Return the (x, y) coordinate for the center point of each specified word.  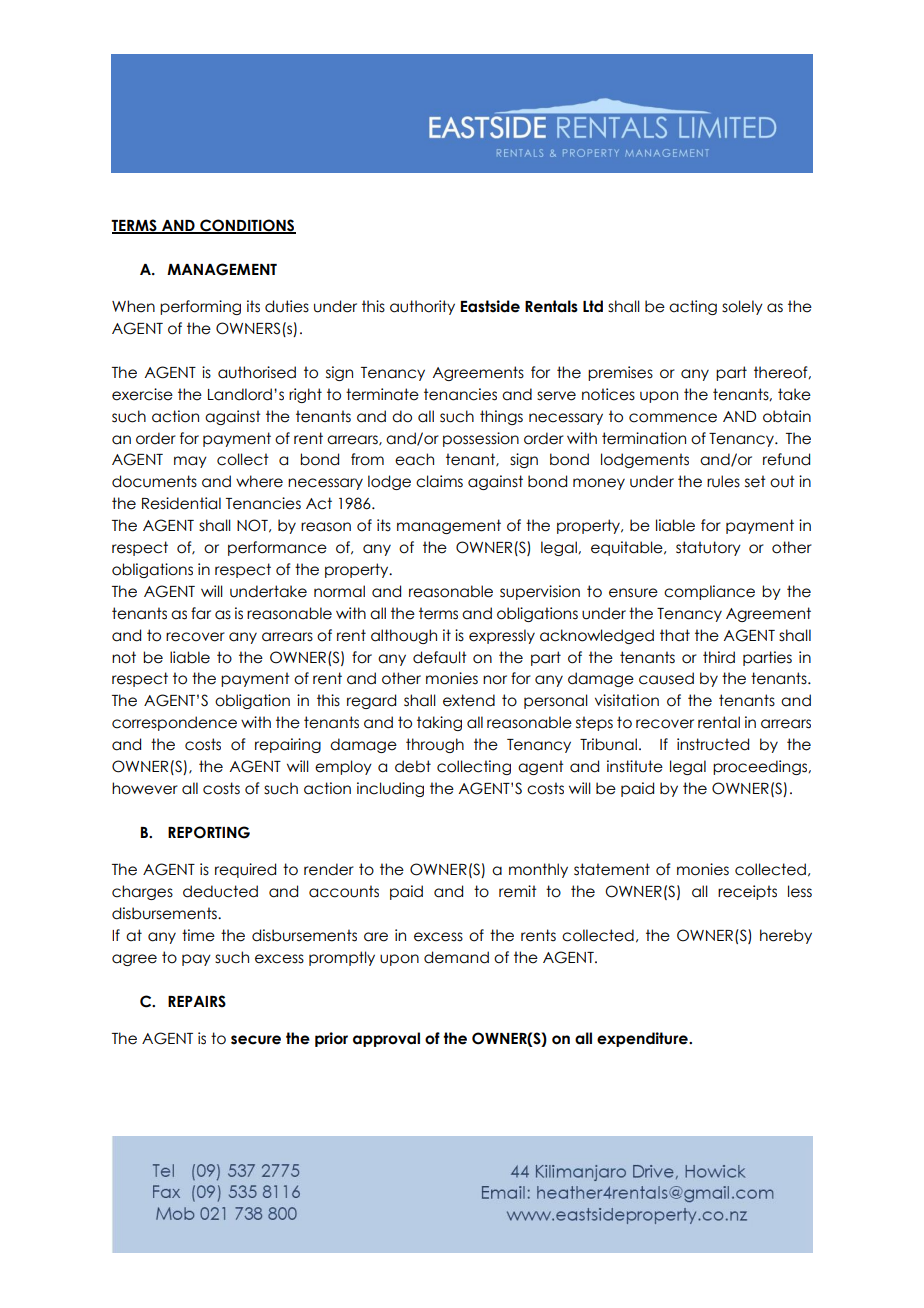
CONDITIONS (247, 226)
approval (386, 1039)
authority (422, 307)
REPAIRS (197, 1001)
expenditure (643, 1039)
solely (742, 307)
